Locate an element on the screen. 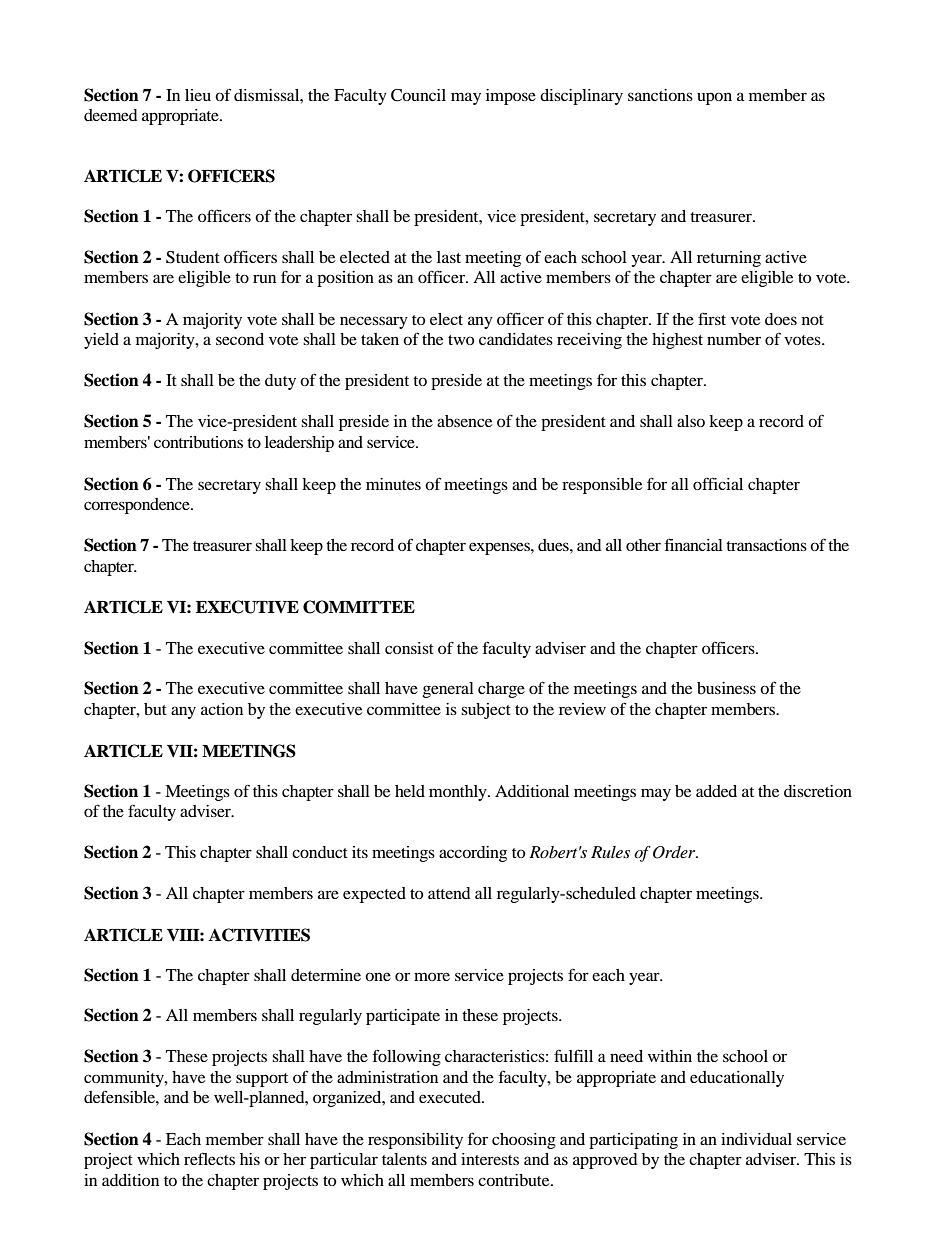 This screenshot has width=952, height=1233. business is located at coordinates (726, 688).
